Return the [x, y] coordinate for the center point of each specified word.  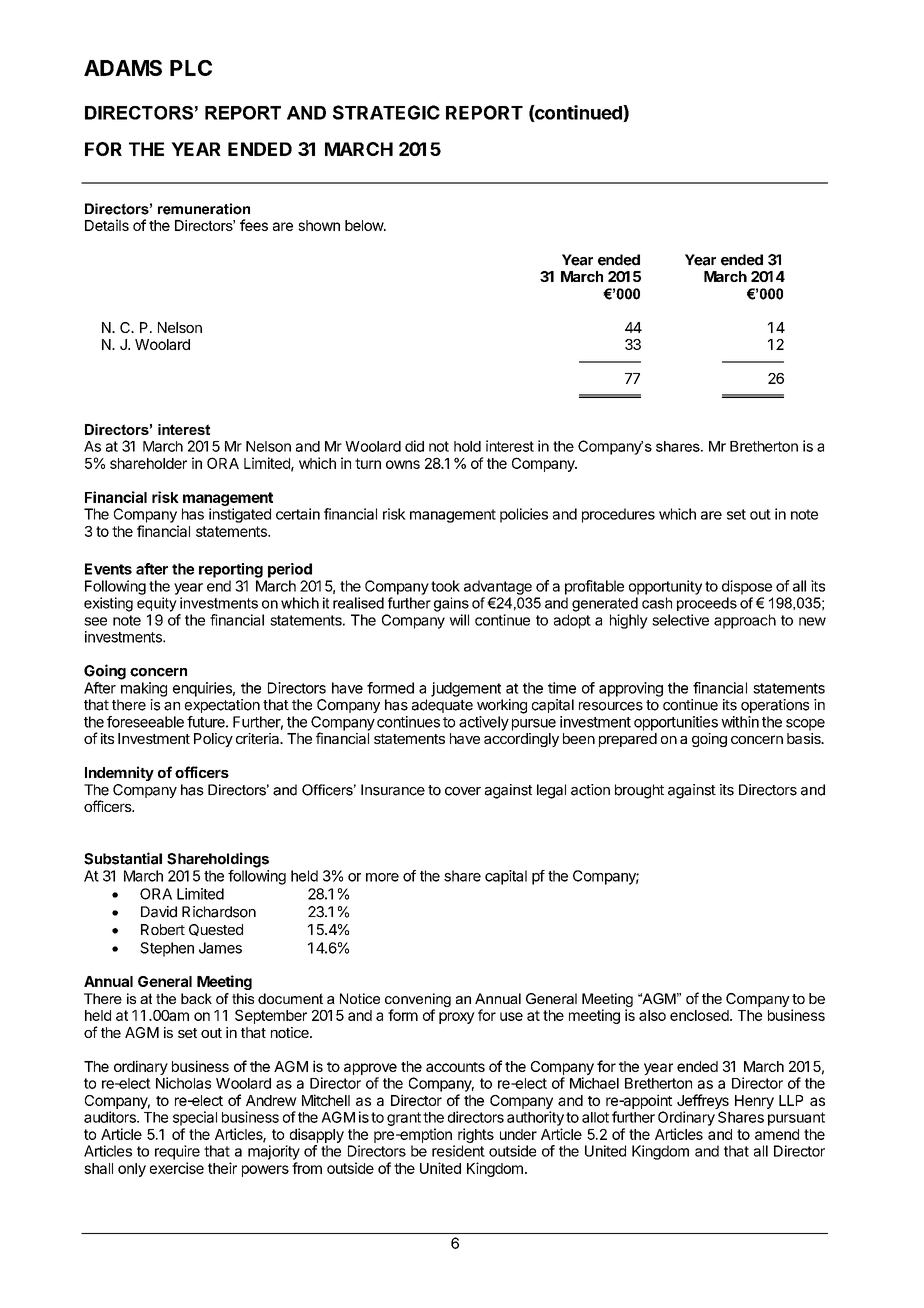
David [159, 912]
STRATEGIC [386, 112]
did [414, 446]
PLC [191, 68]
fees [254, 225]
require [177, 1152]
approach [745, 621]
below [365, 225]
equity [157, 604]
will [459, 620]
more [382, 877]
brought [639, 791]
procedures [618, 515]
